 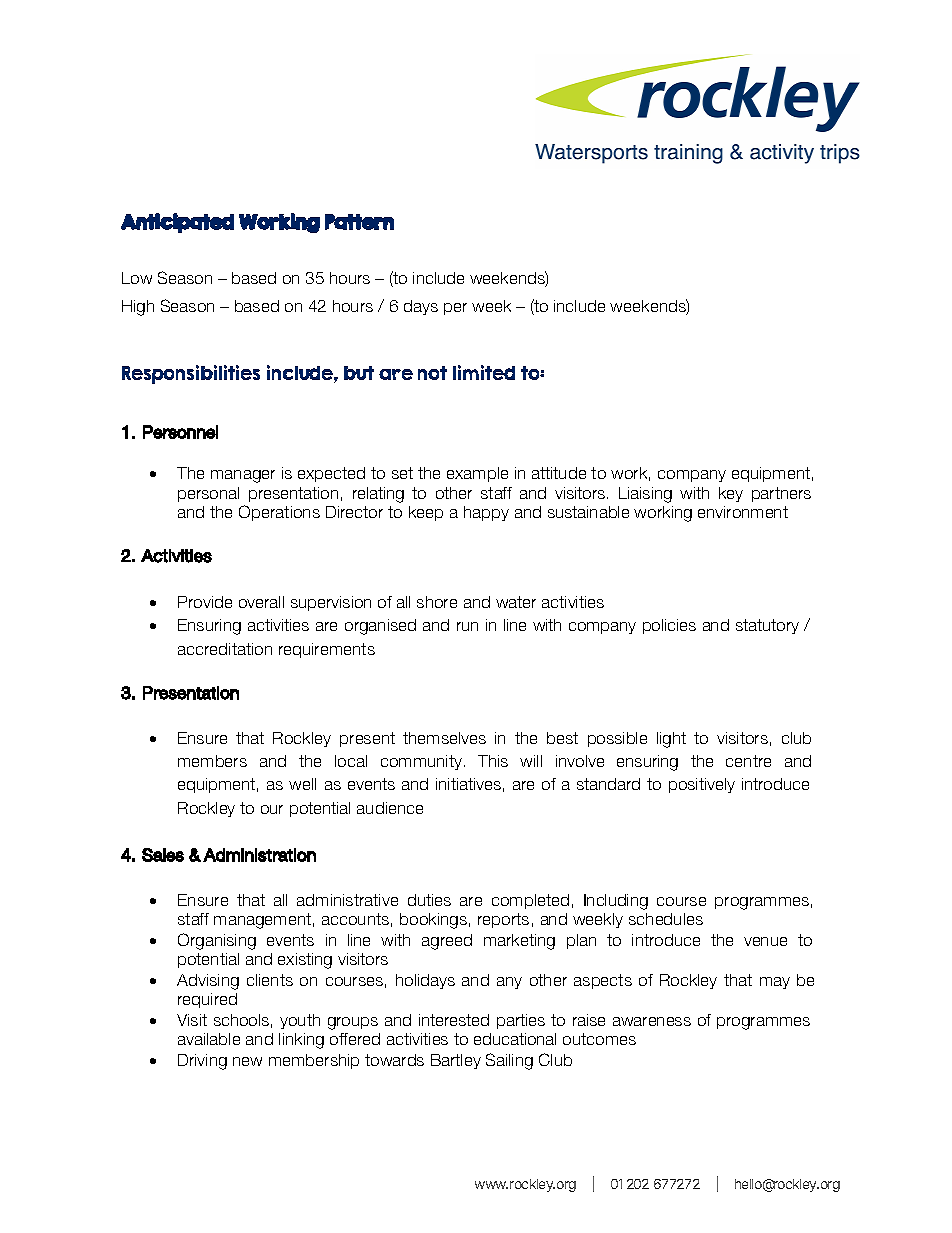 What do you see at coordinates (209, 1039) in the screenshot?
I see `available` at bounding box center [209, 1039].
